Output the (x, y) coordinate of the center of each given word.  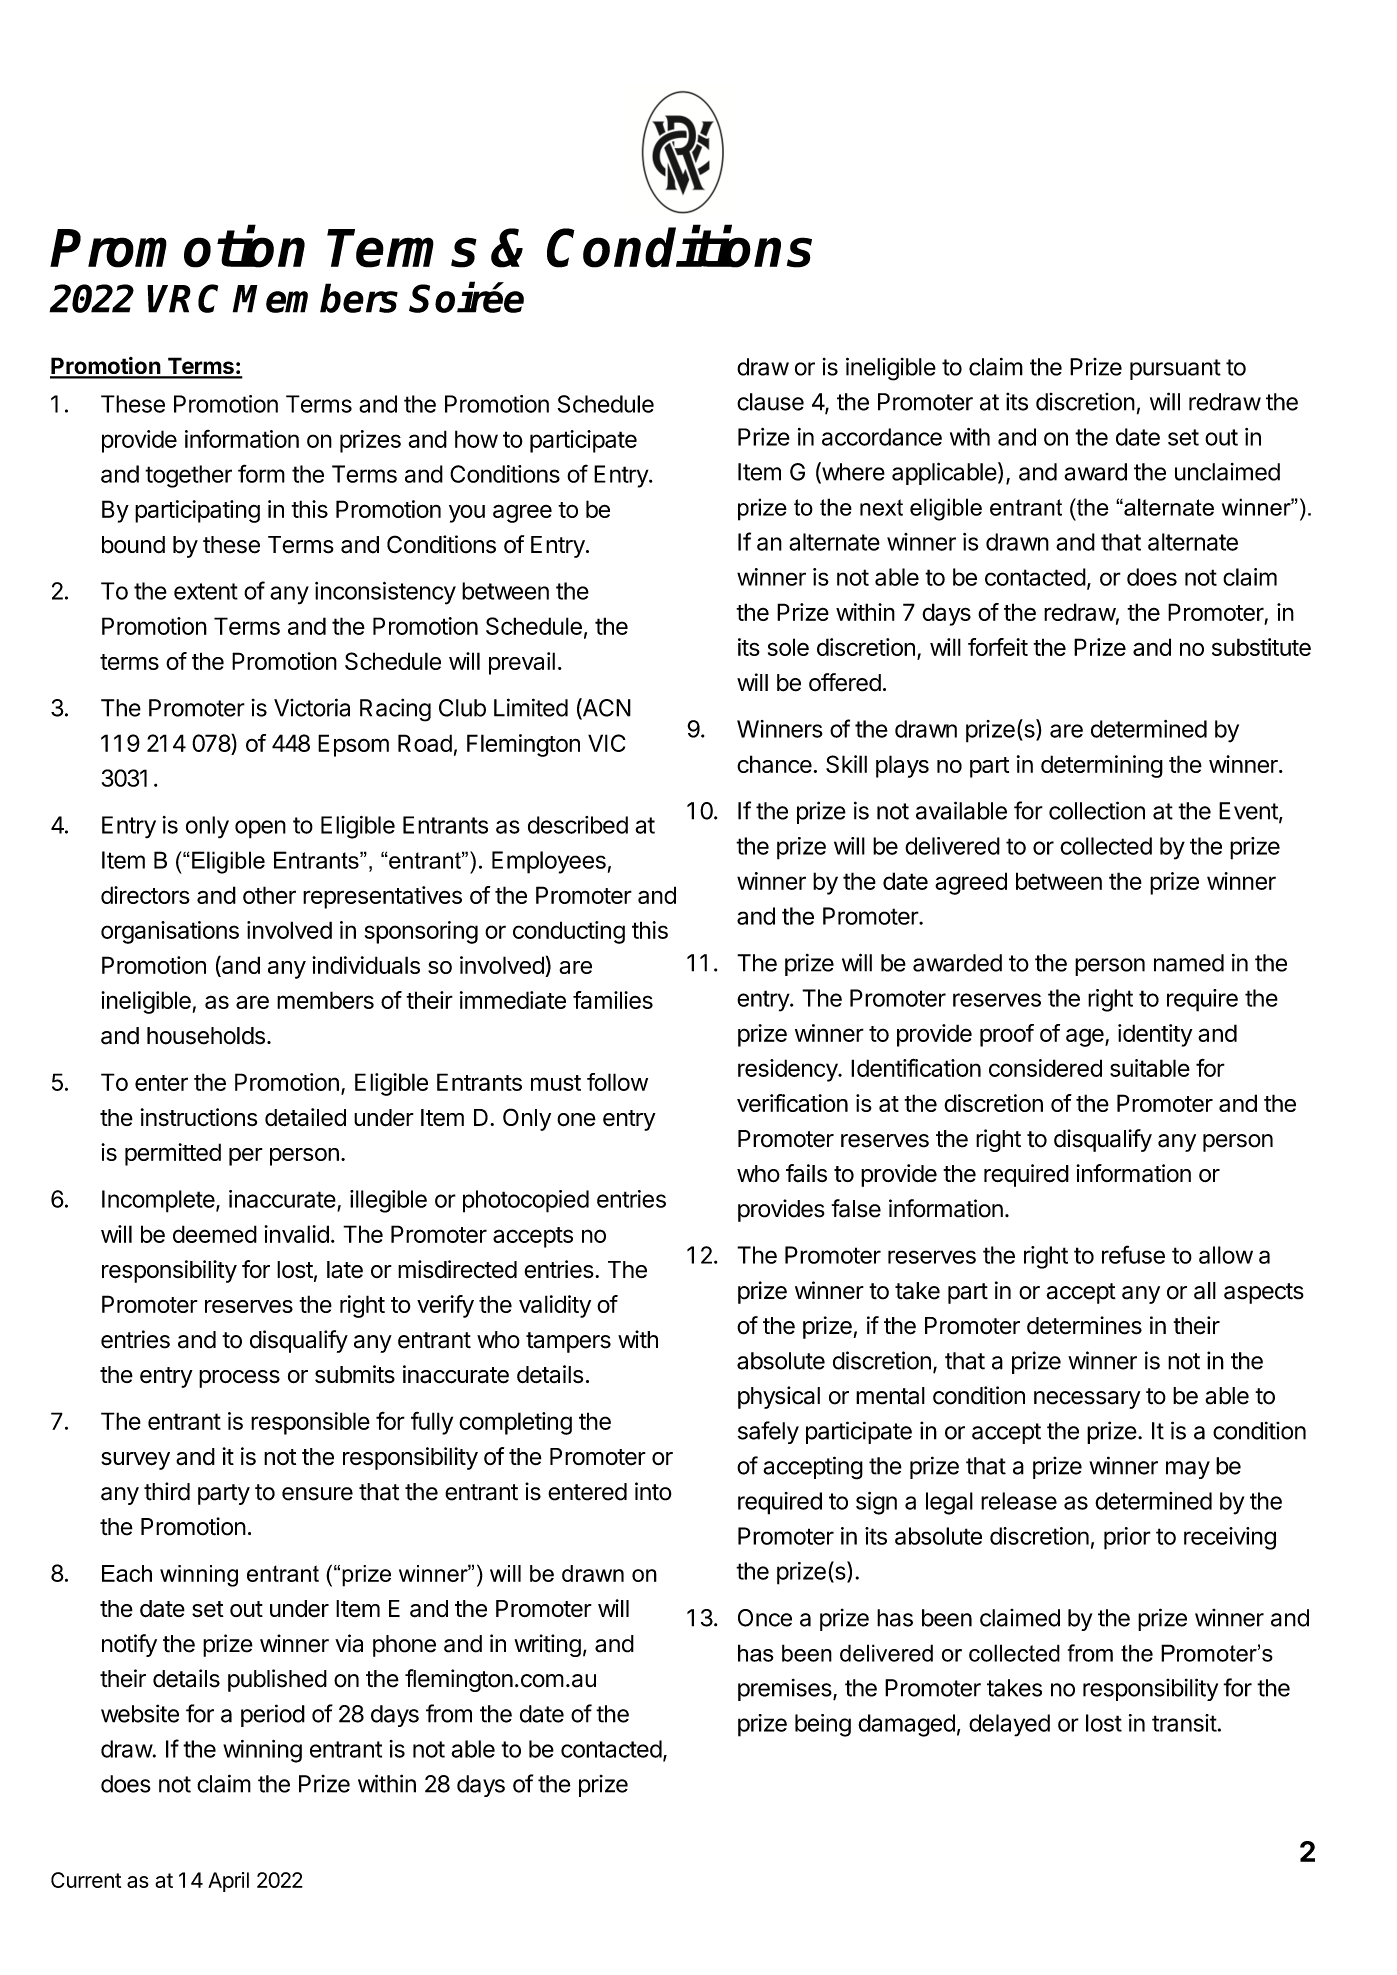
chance (774, 764)
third (167, 1491)
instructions (199, 1117)
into (653, 1491)
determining (1102, 766)
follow (617, 1082)
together (188, 476)
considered (1045, 1068)
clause (770, 402)
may (1188, 1470)
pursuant (1175, 369)
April (228, 1882)
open (260, 829)
